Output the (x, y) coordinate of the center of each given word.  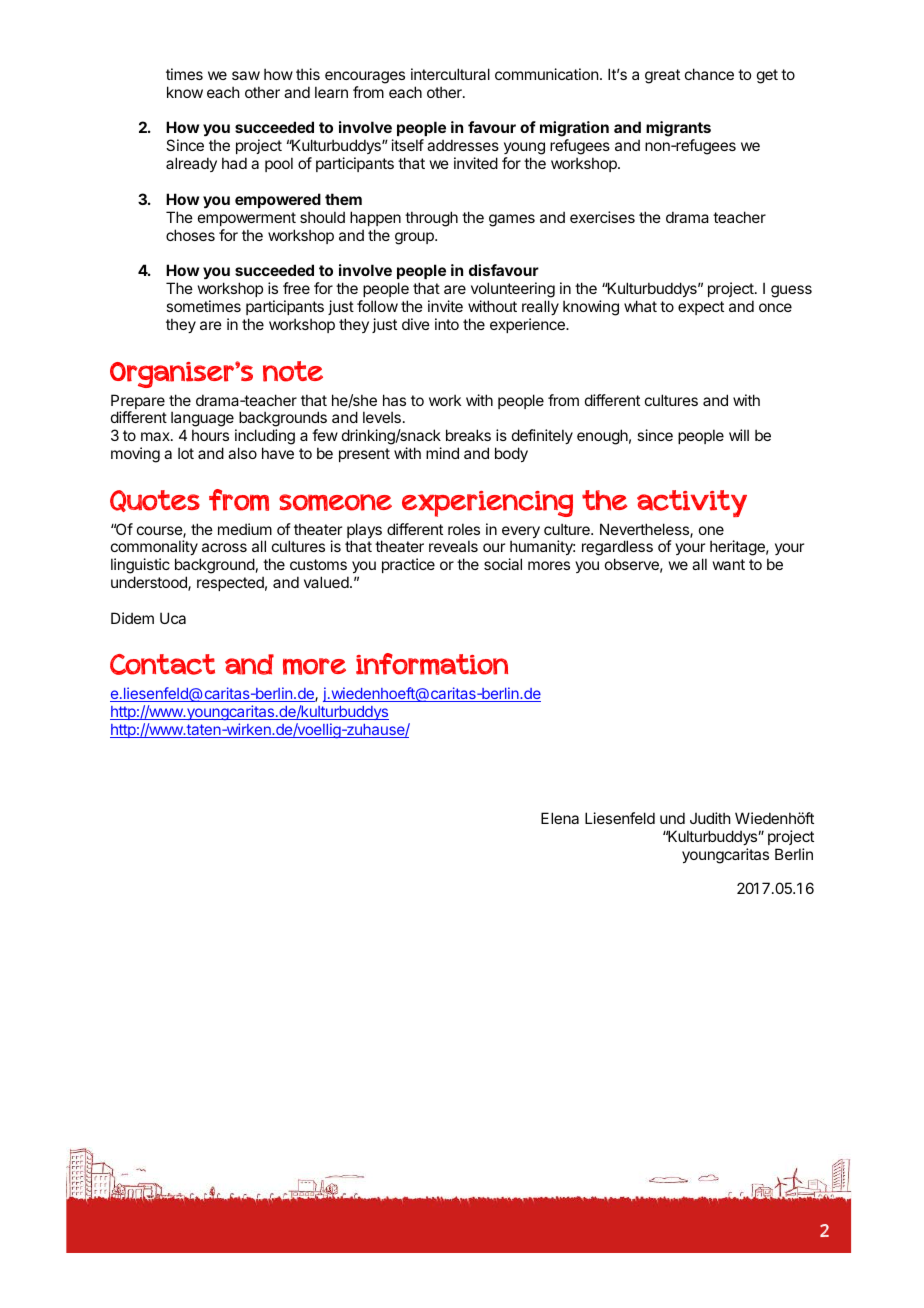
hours (210, 435)
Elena (560, 818)
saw (246, 75)
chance (709, 74)
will (739, 435)
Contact (162, 664)
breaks (468, 435)
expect (701, 308)
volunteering (513, 291)
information (432, 664)
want (729, 564)
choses (190, 235)
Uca (173, 618)
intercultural (450, 74)
